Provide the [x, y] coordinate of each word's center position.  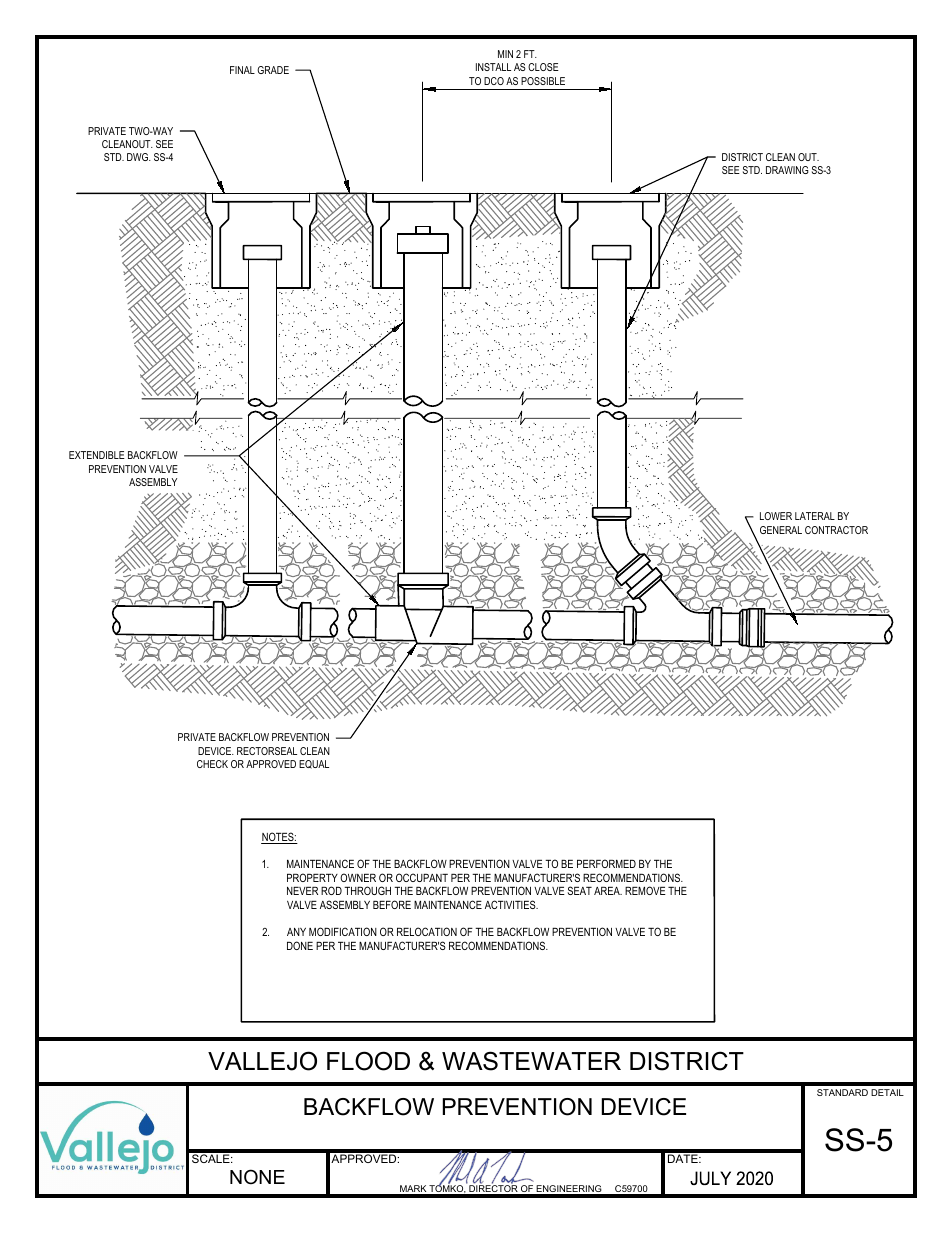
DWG [139, 157]
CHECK [212, 764]
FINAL [242, 70]
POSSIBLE [543, 81]
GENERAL [781, 530]
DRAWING [787, 170]
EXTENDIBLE [97, 455]
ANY [296, 932]
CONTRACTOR [836, 530]
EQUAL [314, 764]
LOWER [776, 516]
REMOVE [645, 890]
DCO [494, 81]
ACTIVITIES [511, 904]
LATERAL [815, 516]
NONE [257, 1177]
